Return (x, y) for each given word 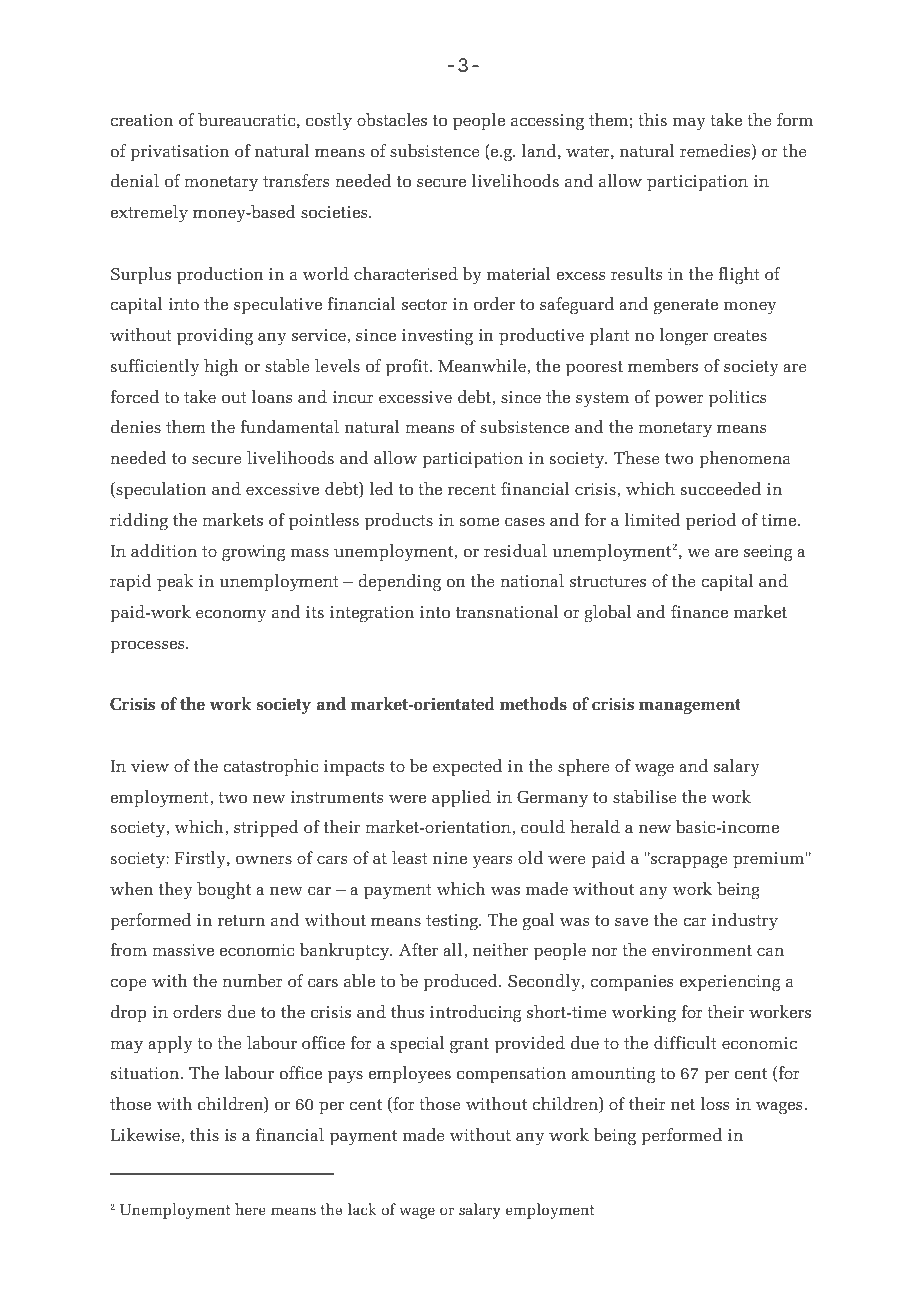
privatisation (179, 153)
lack (362, 1209)
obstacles (392, 119)
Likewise (145, 1134)
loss (714, 1103)
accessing (547, 122)
